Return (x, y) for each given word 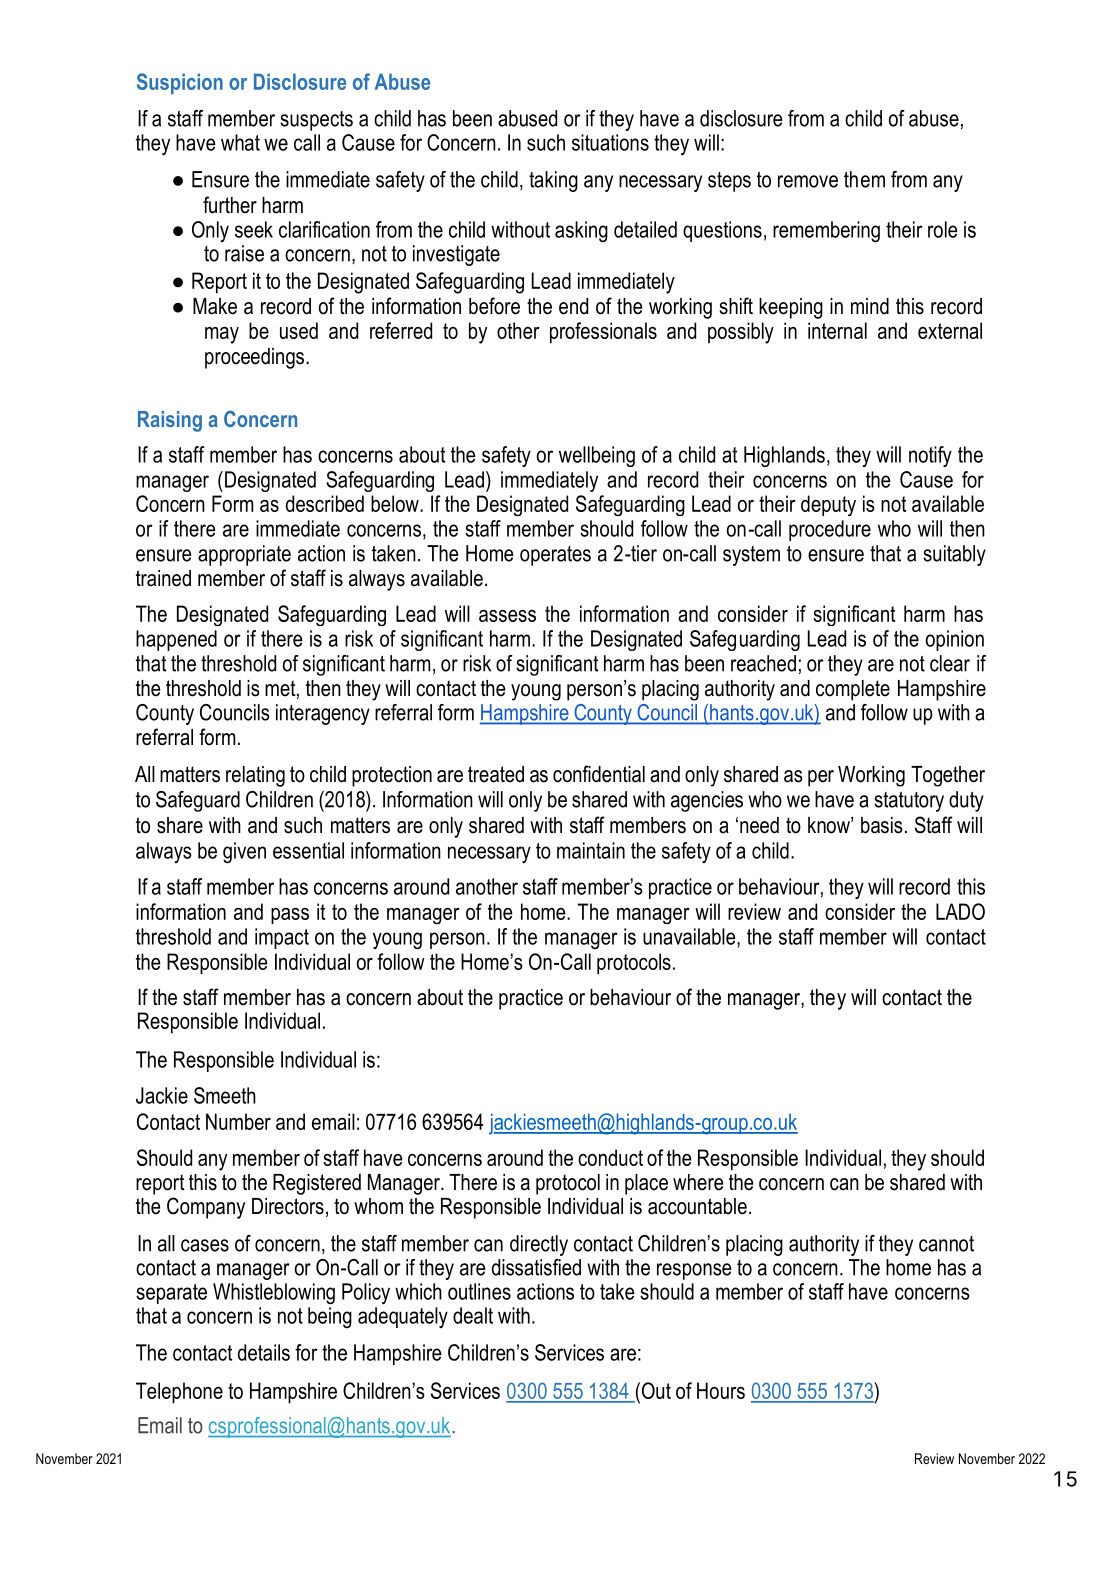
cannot (946, 1244)
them (864, 179)
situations (610, 142)
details (264, 1352)
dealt (473, 1315)
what (240, 142)
